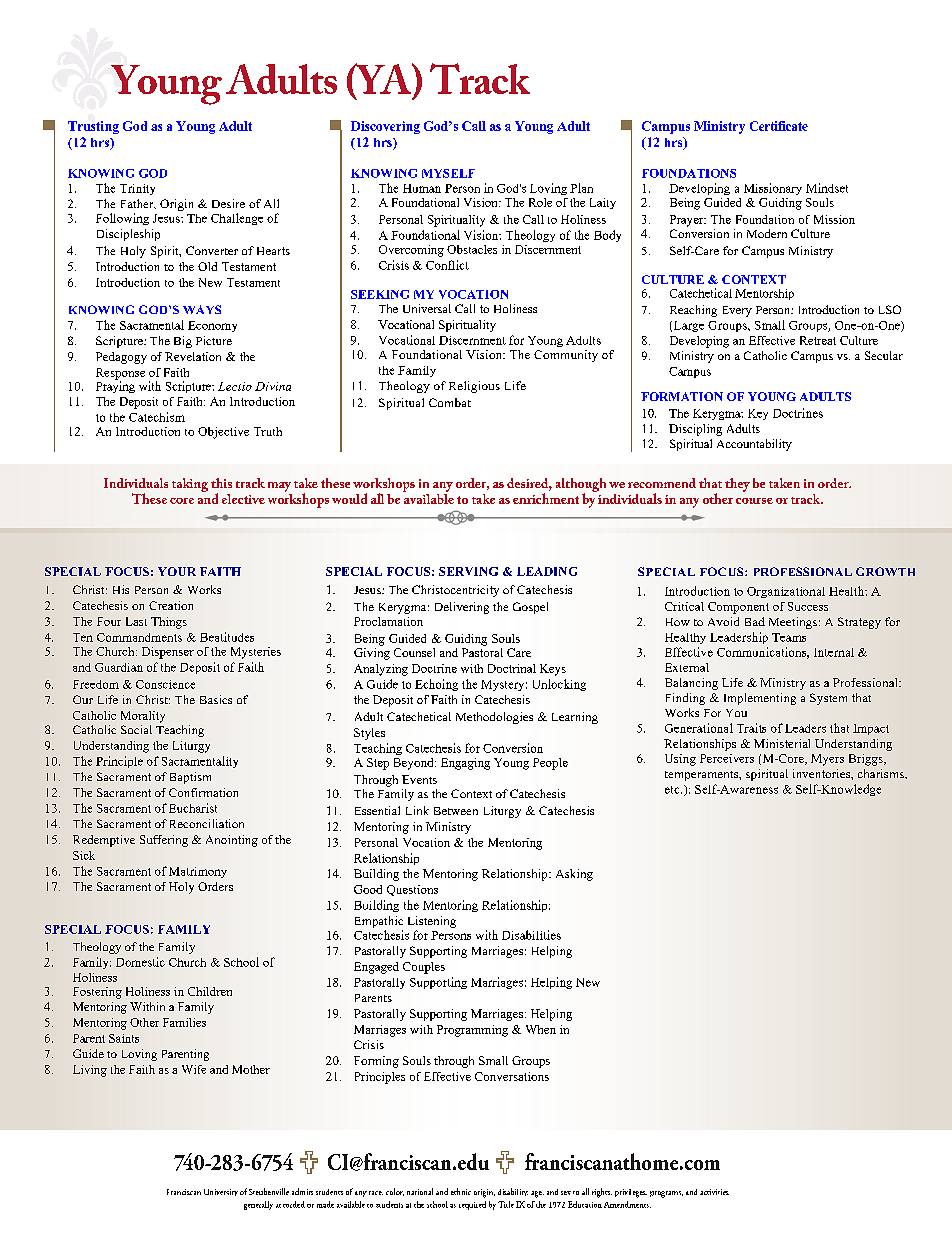 The image size is (952, 1233). What do you see at coordinates (546, 498) in the image?
I see `enrichment` at bounding box center [546, 498].
